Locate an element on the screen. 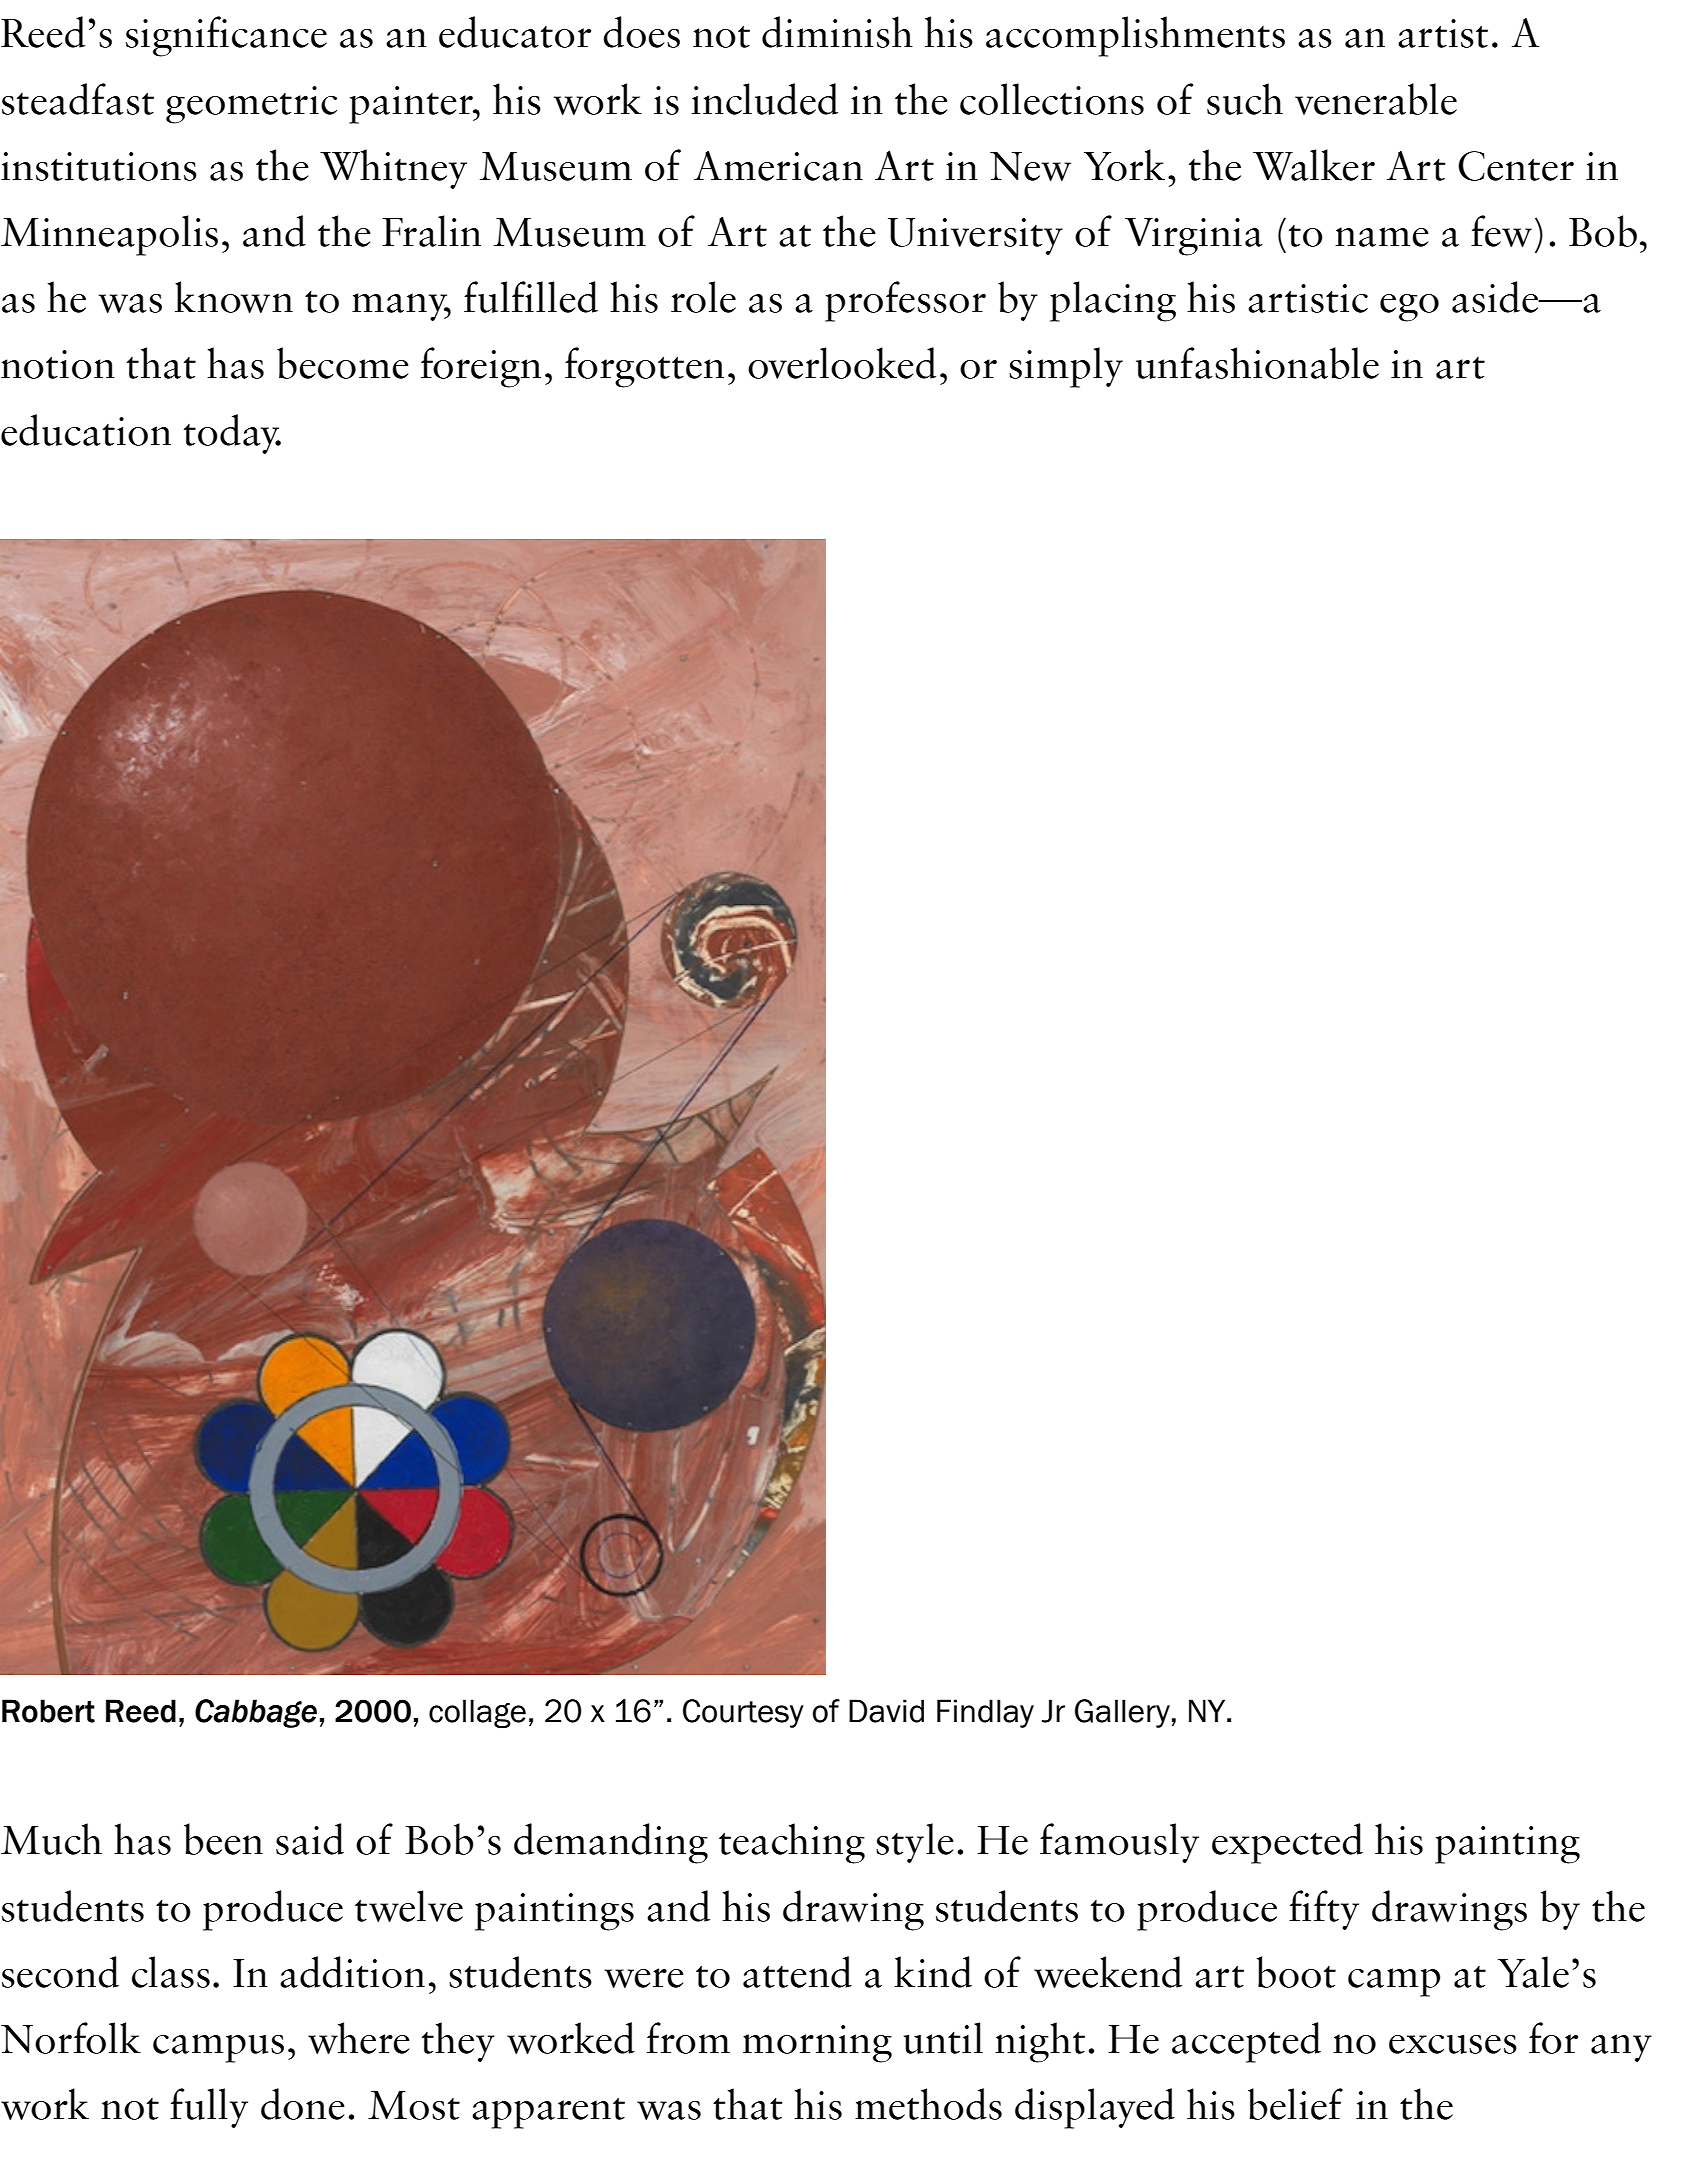 Image resolution: width=1703 pixels, height=2169 pixels. Gallery is located at coordinates (1122, 1713).
